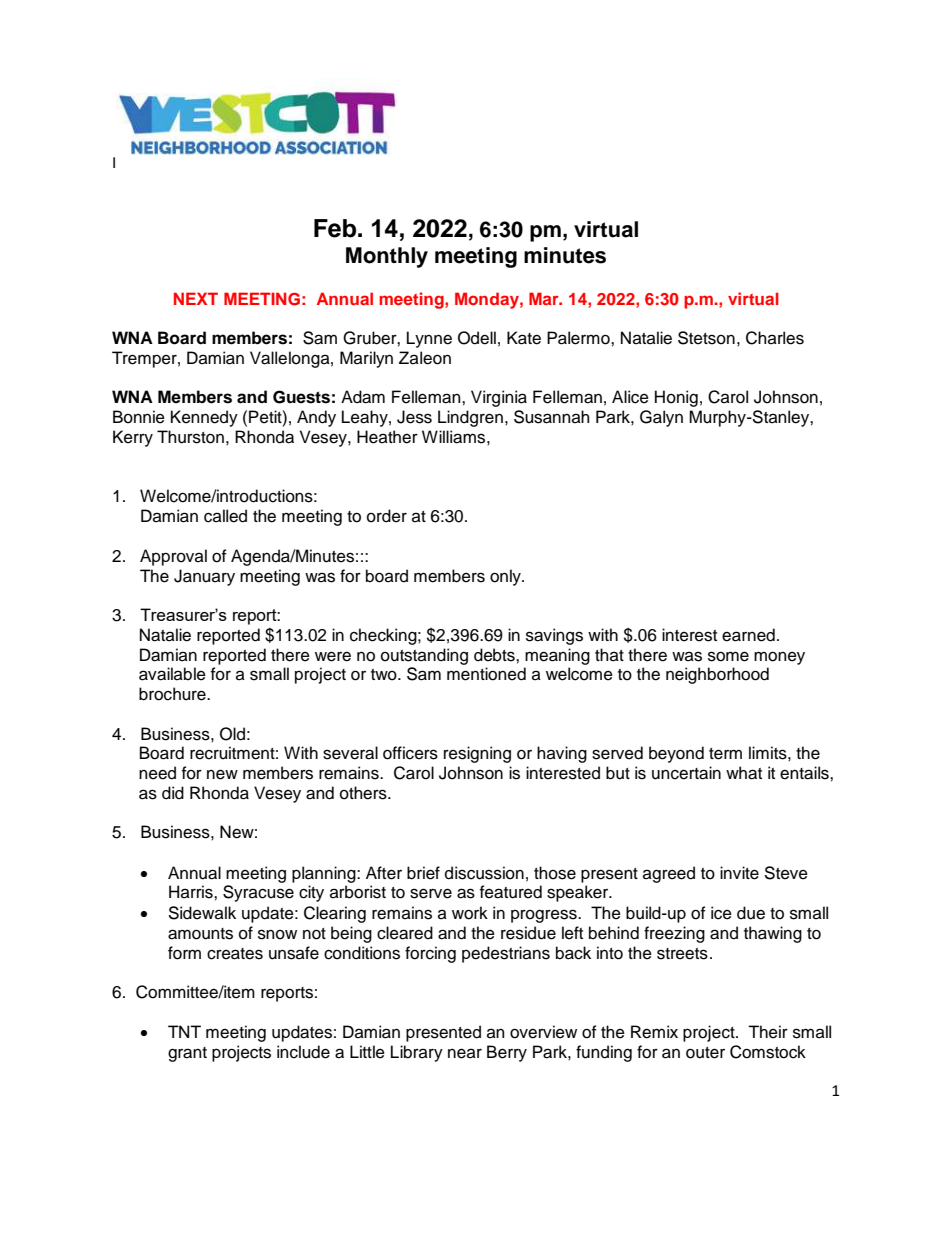 Image resolution: width=952 pixels, height=1233 pixels. I want to click on invite, so click(739, 873).
